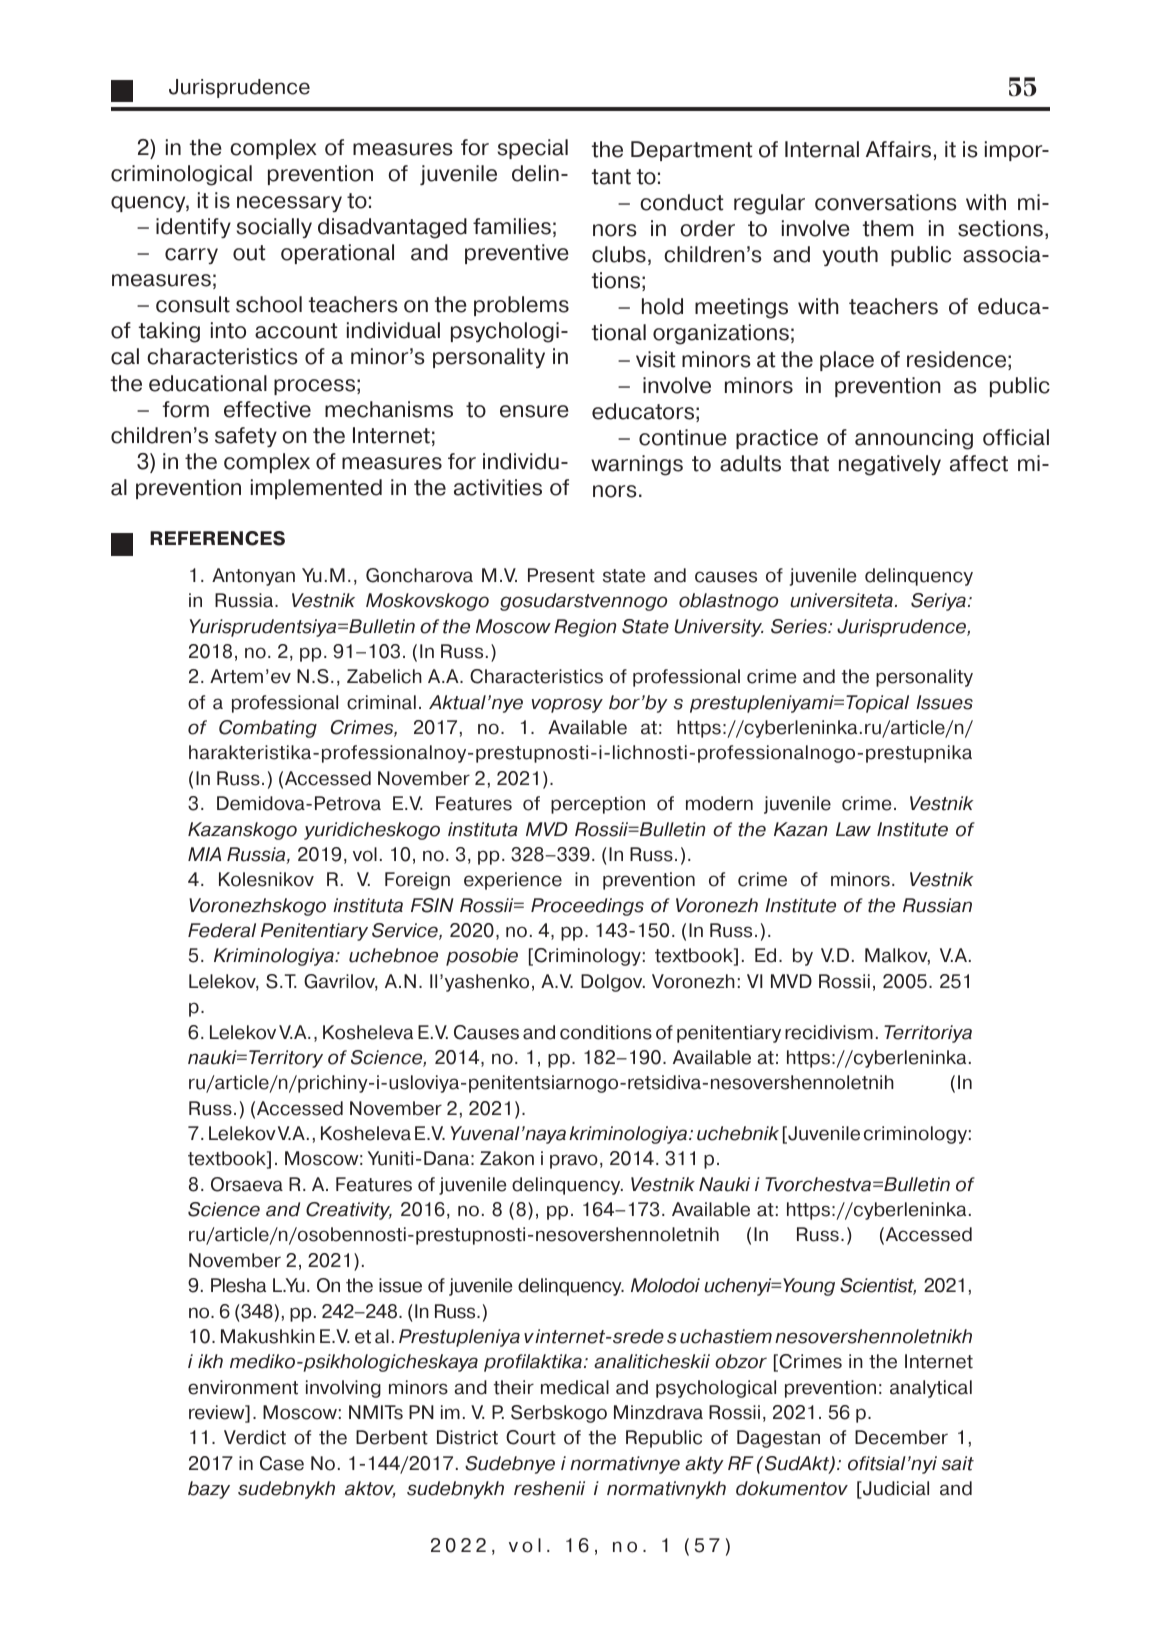 The width and height of the screenshot is (1161, 1643). I want to click on medical, so click(575, 1387).
